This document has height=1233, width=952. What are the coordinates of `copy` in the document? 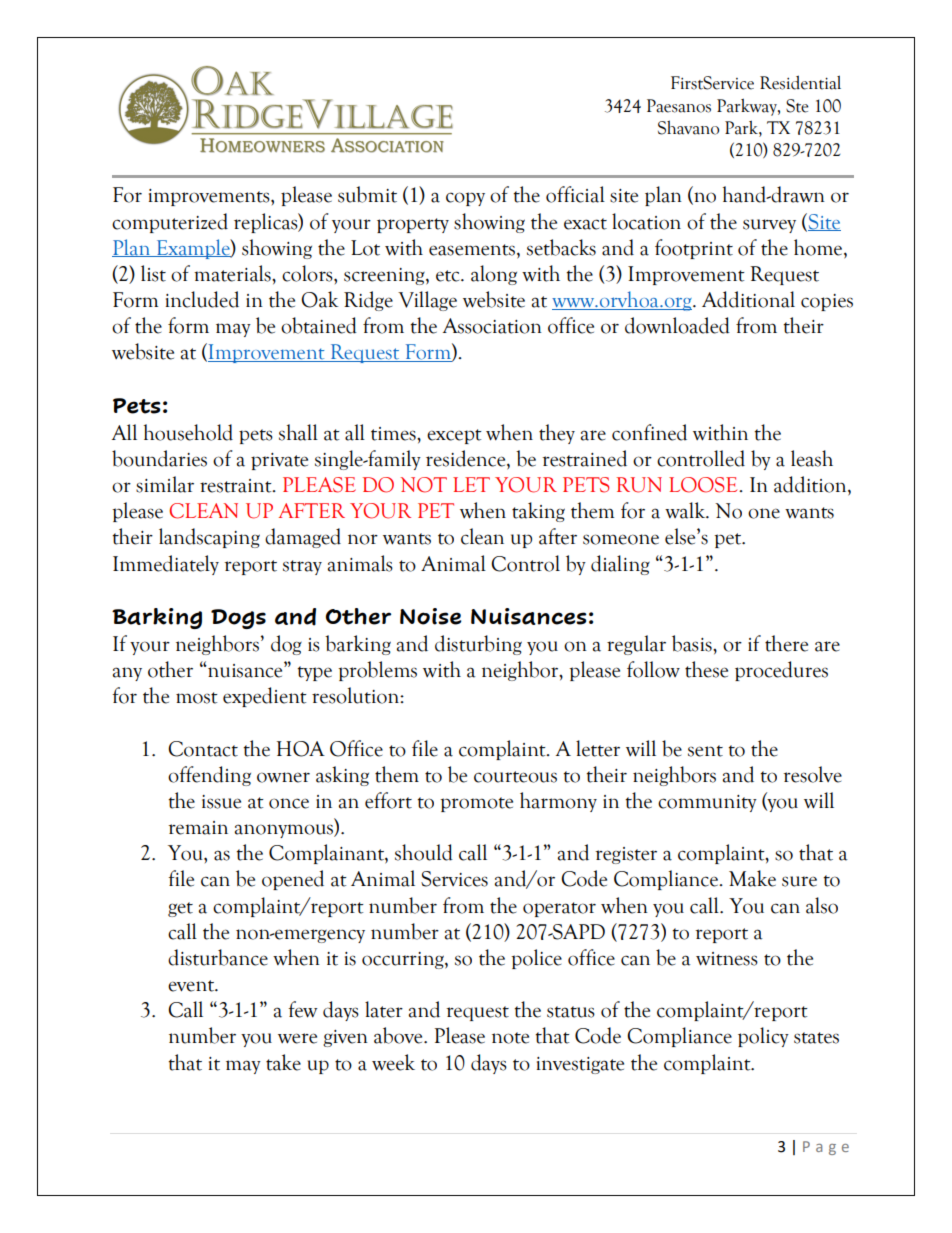 It's located at (465, 199).
